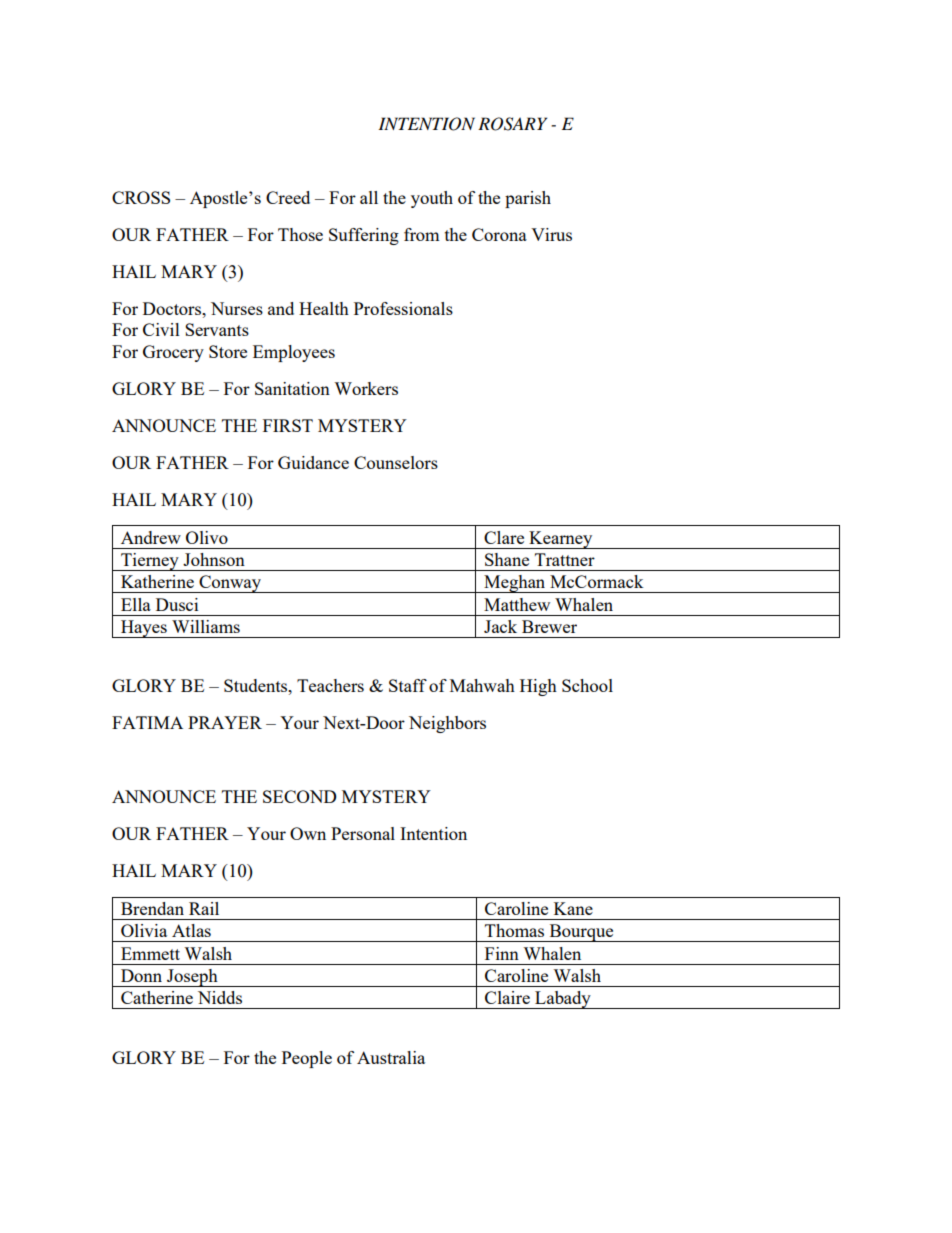 This image has height=1233, width=952. What do you see at coordinates (157, 997) in the image?
I see `Catherine` at bounding box center [157, 997].
